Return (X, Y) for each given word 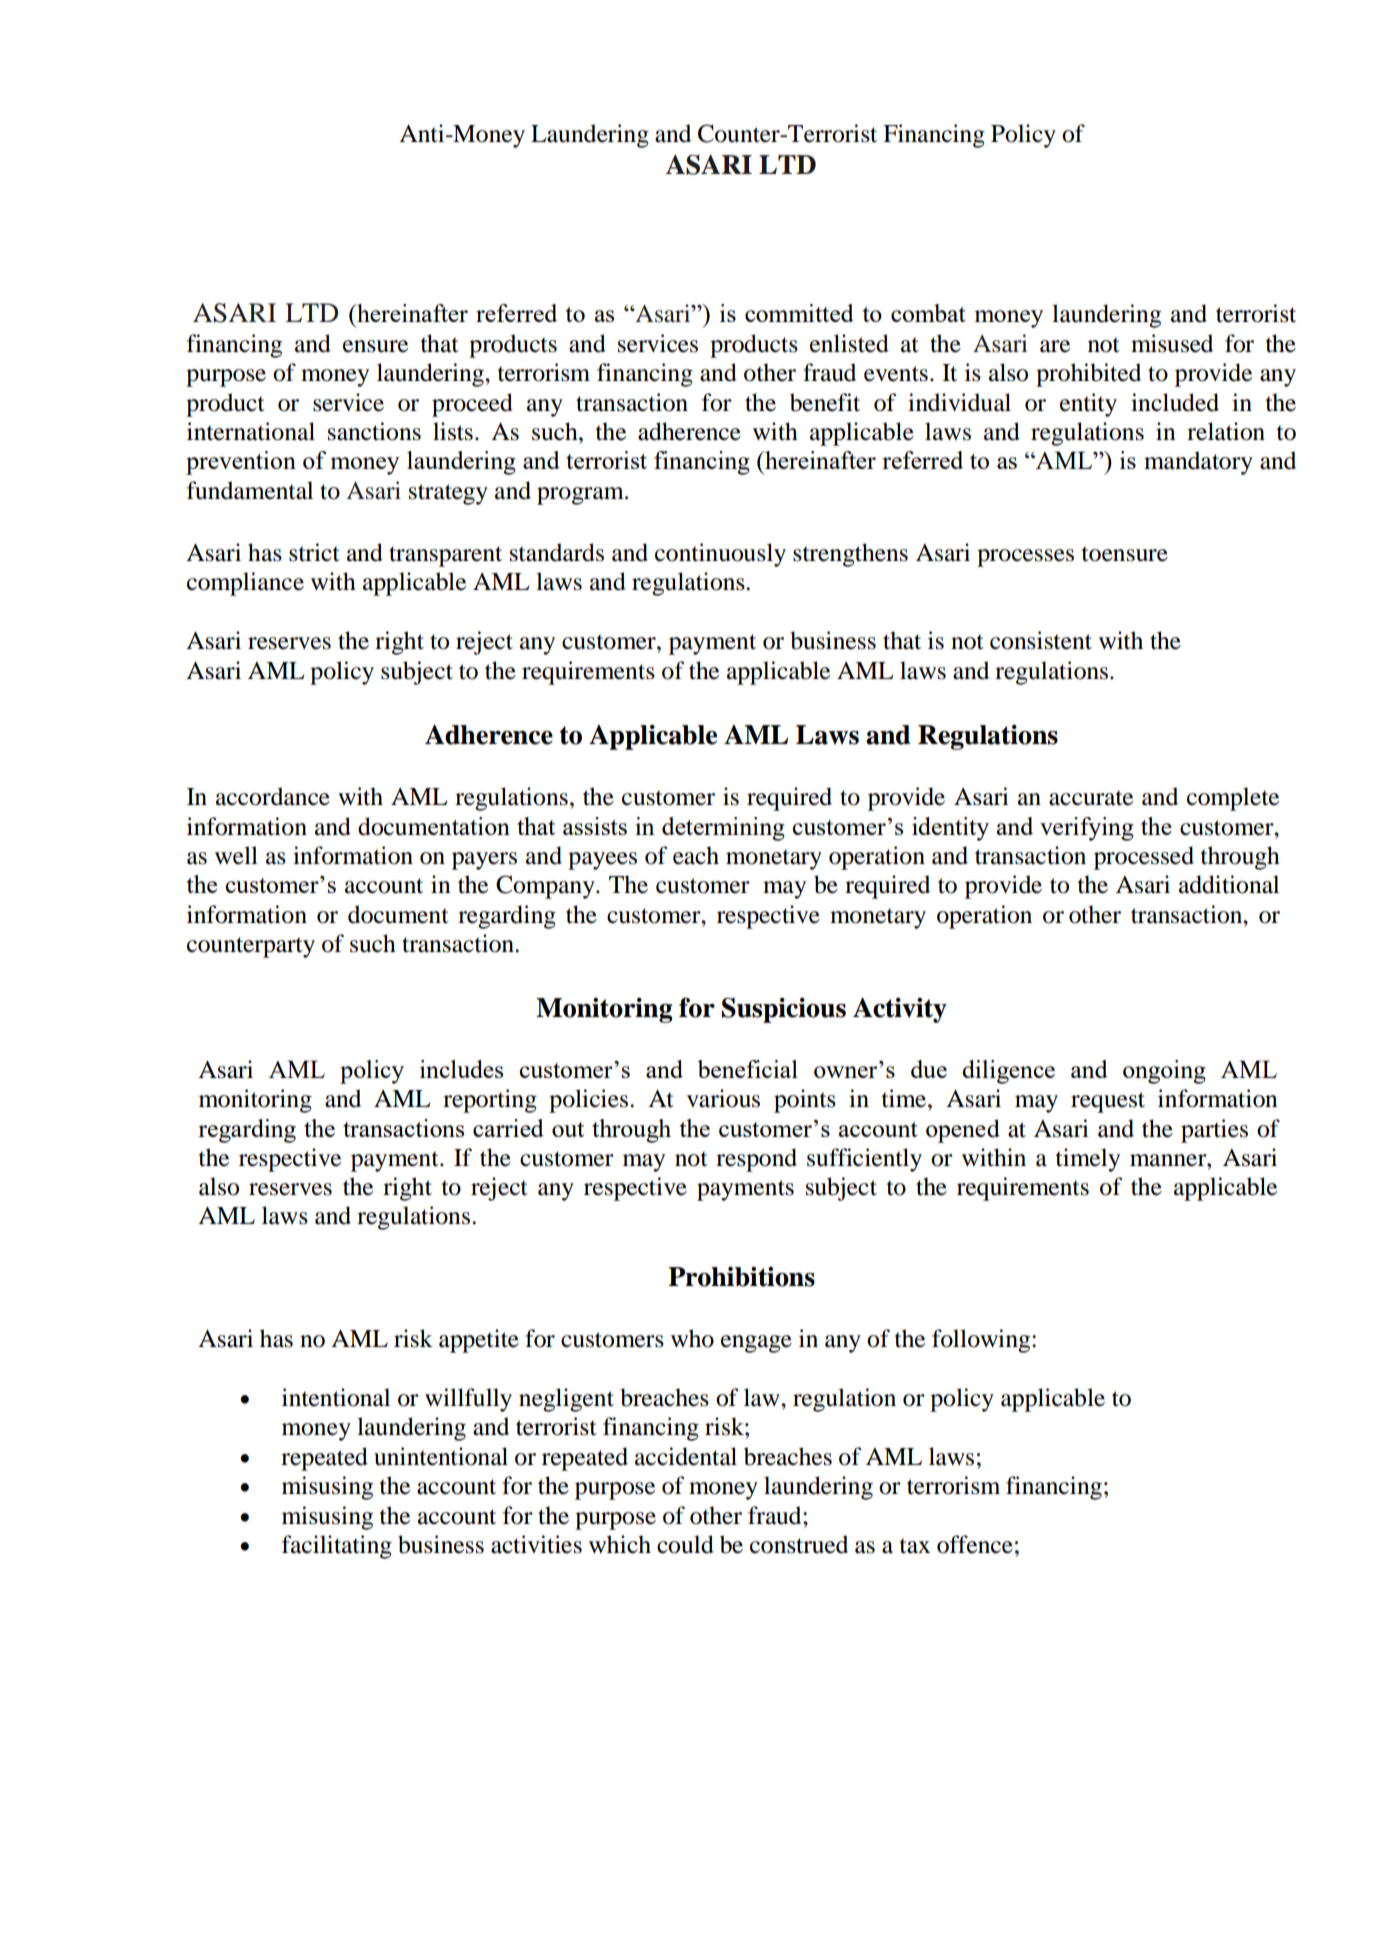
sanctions (374, 431)
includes (461, 1069)
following (982, 1341)
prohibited (1088, 375)
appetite (479, 1341)
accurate (1091, 798)
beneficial (747, 1069)
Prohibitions (741, 1277)
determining (723, 829)
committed (799, 313)
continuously (720, 555)
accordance (273, 796)
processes (1025, 558)
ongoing (1164, 1072)
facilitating (337, 1547)
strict (314, 552)
